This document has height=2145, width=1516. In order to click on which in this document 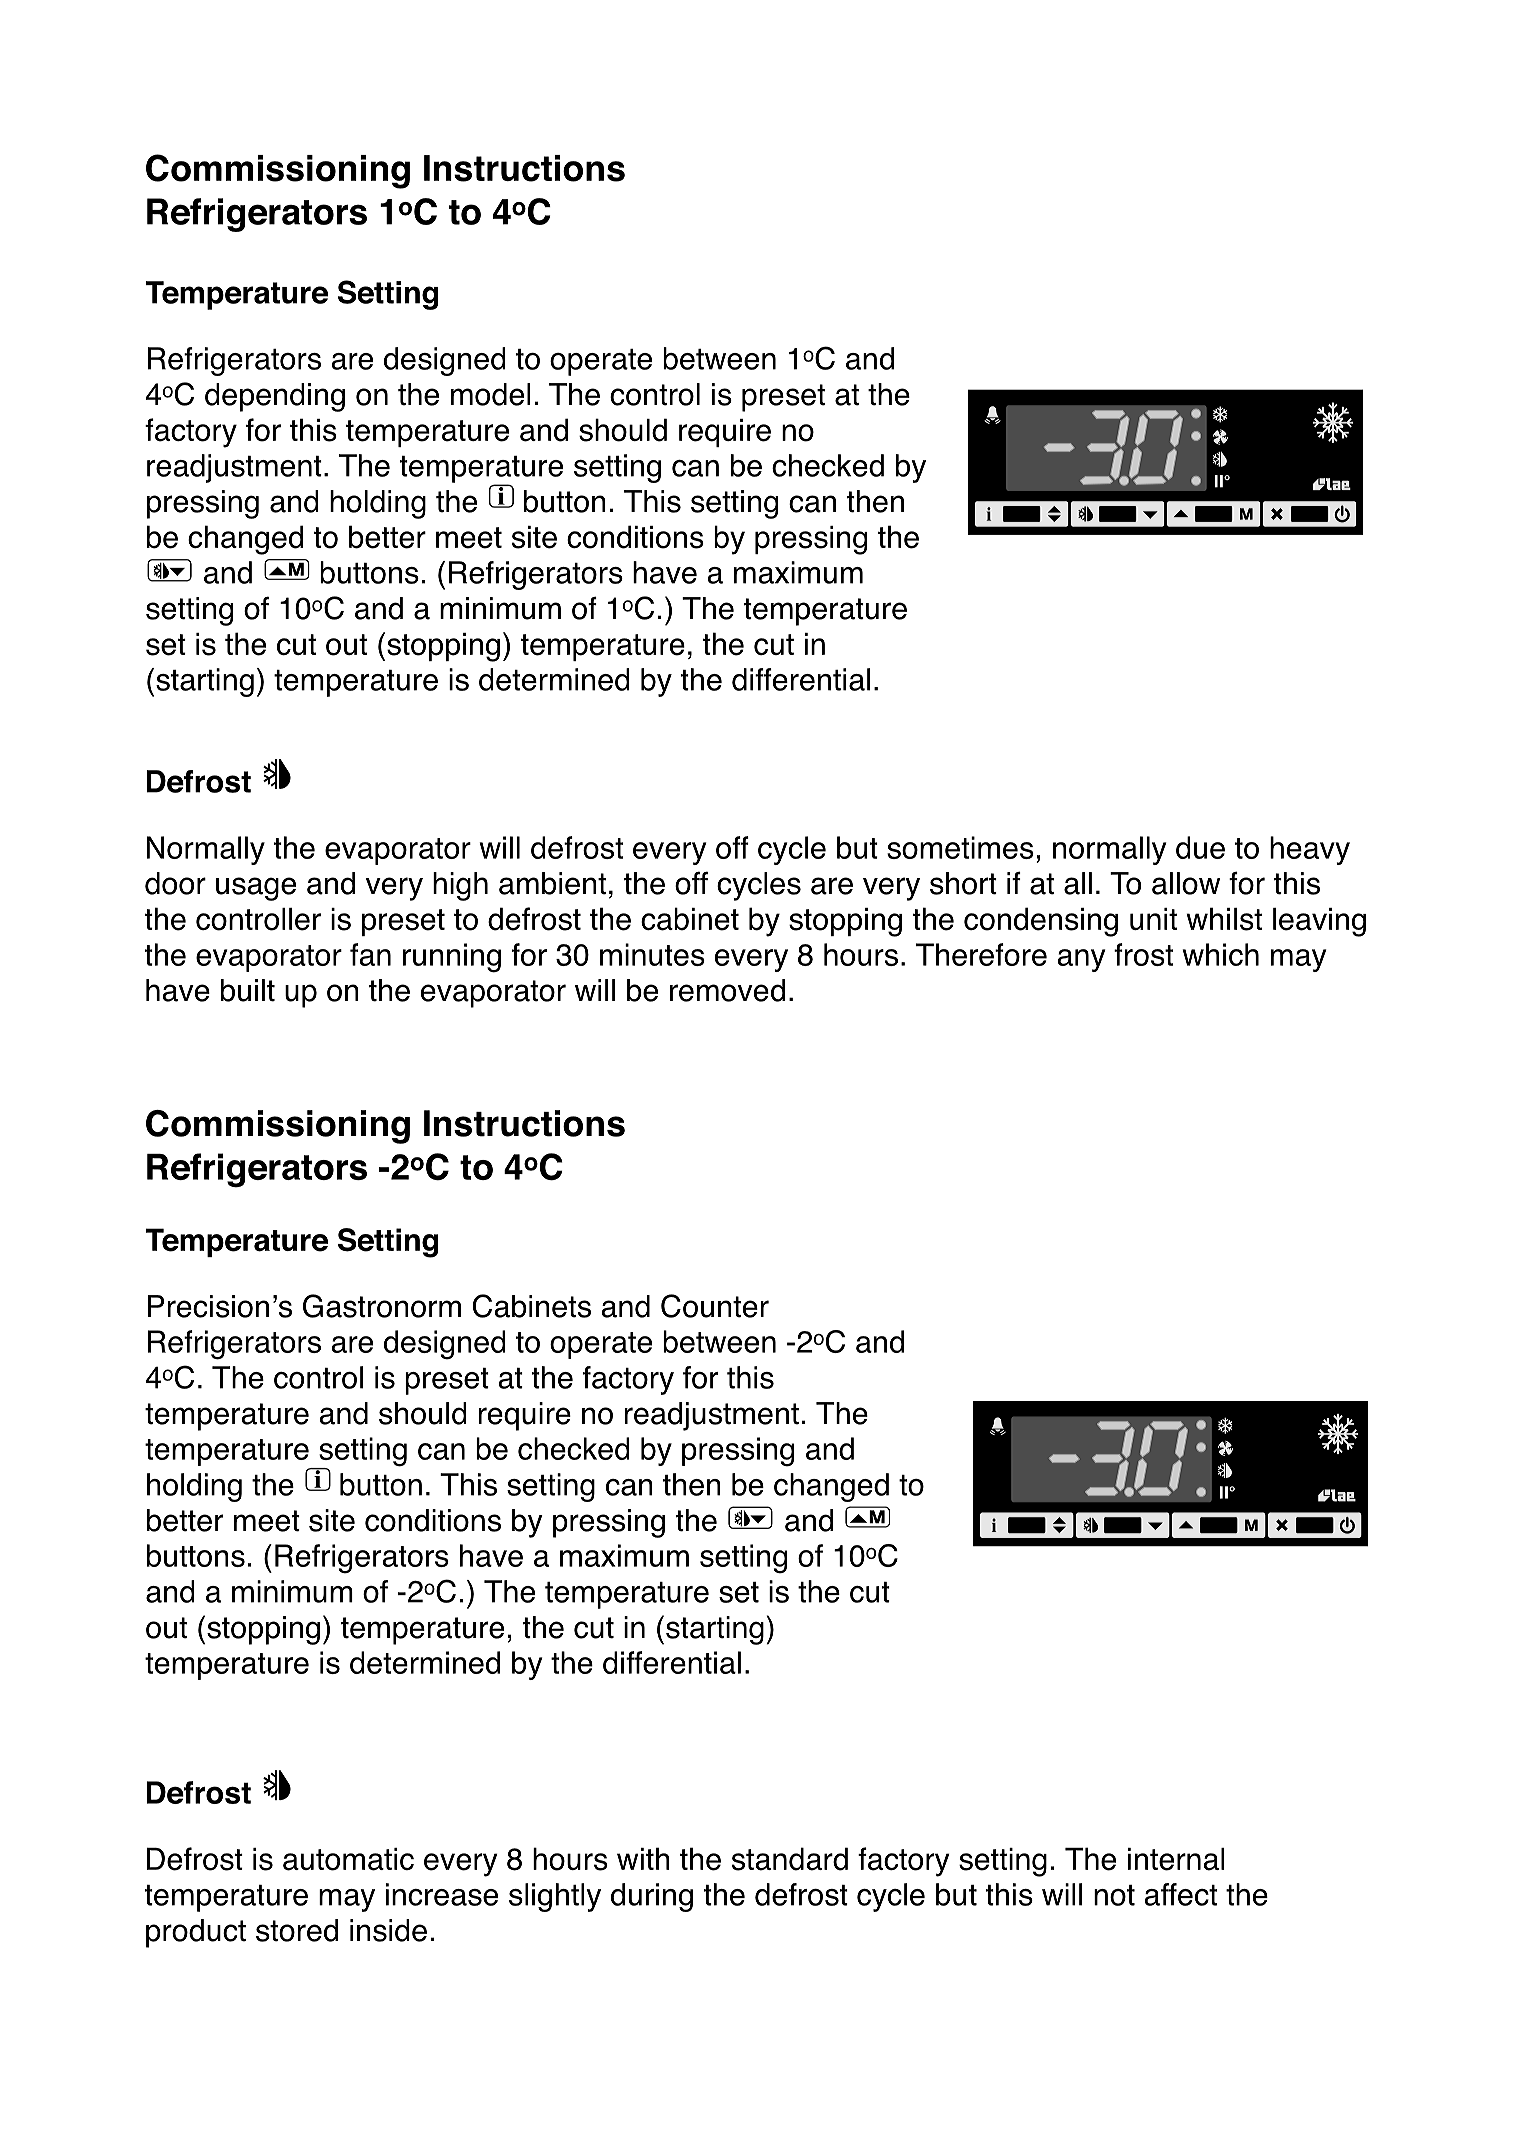, I will do `click(1221, 954)`.
